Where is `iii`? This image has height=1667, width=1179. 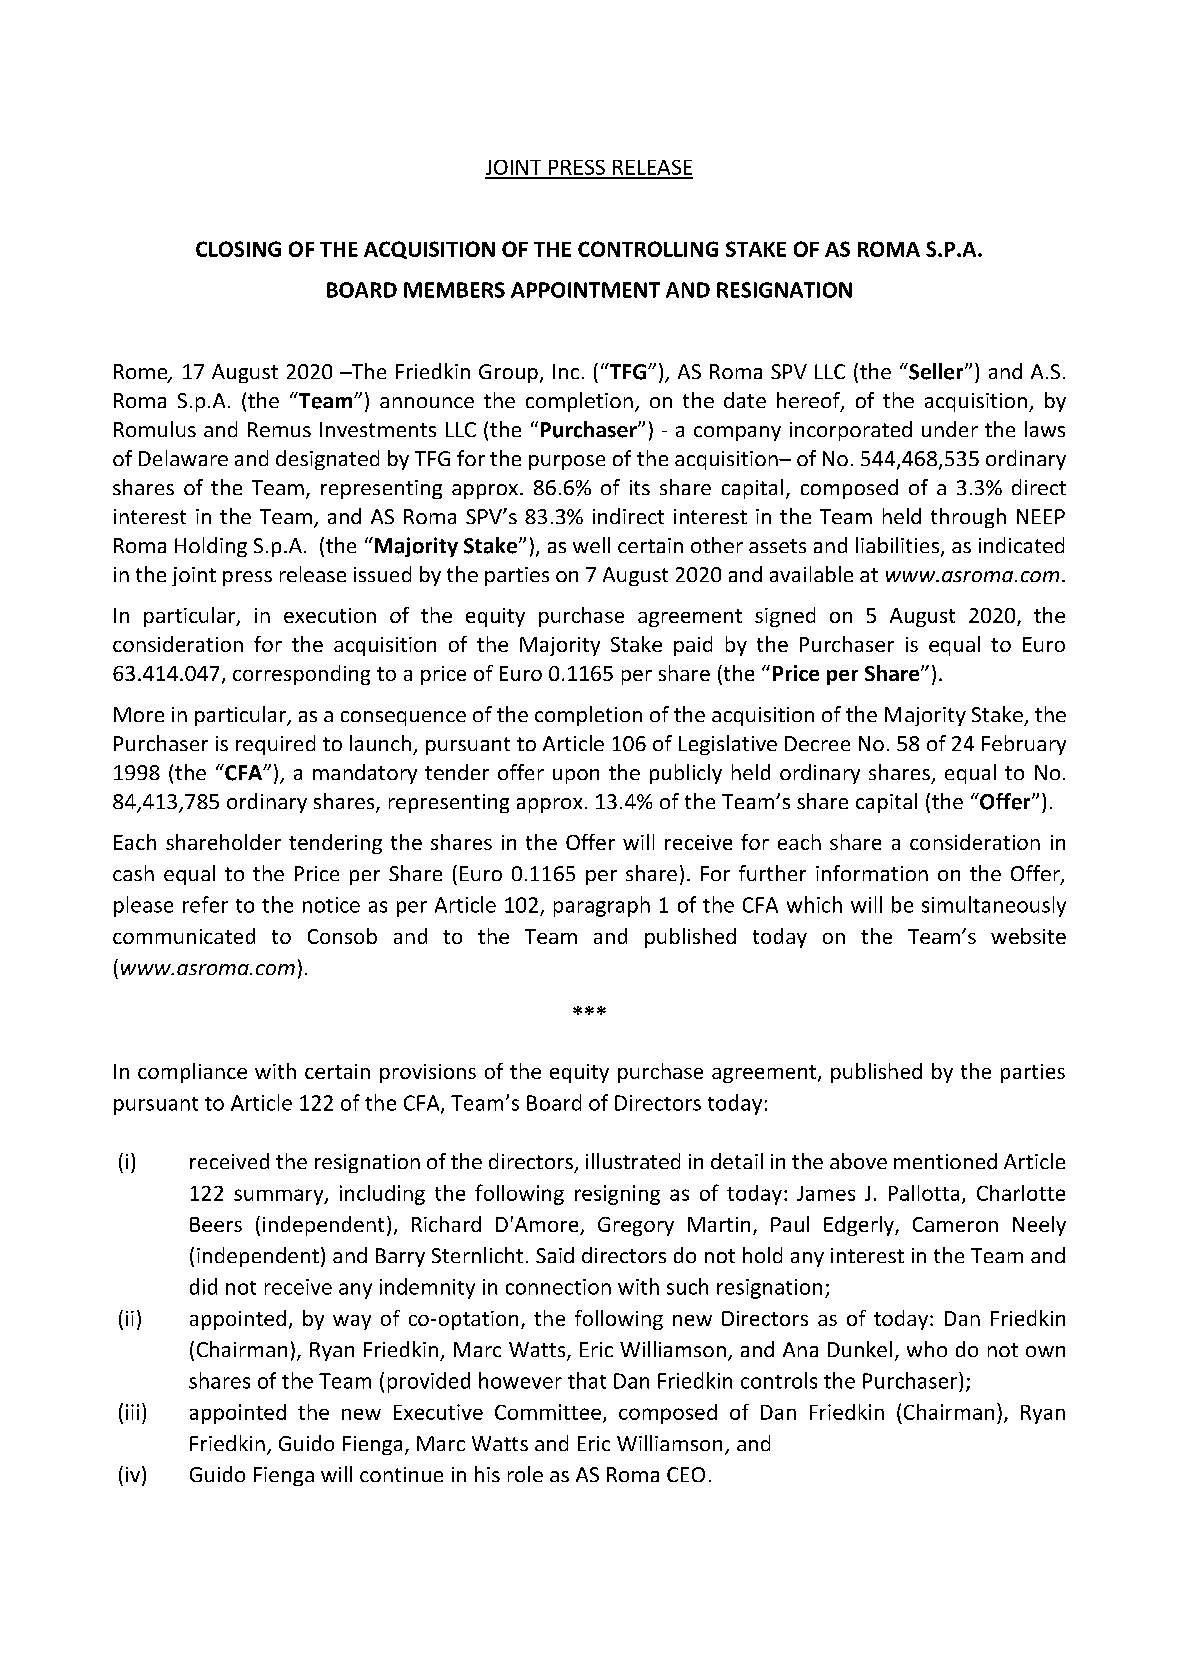
iii is located at coordinates (132, 1412).
